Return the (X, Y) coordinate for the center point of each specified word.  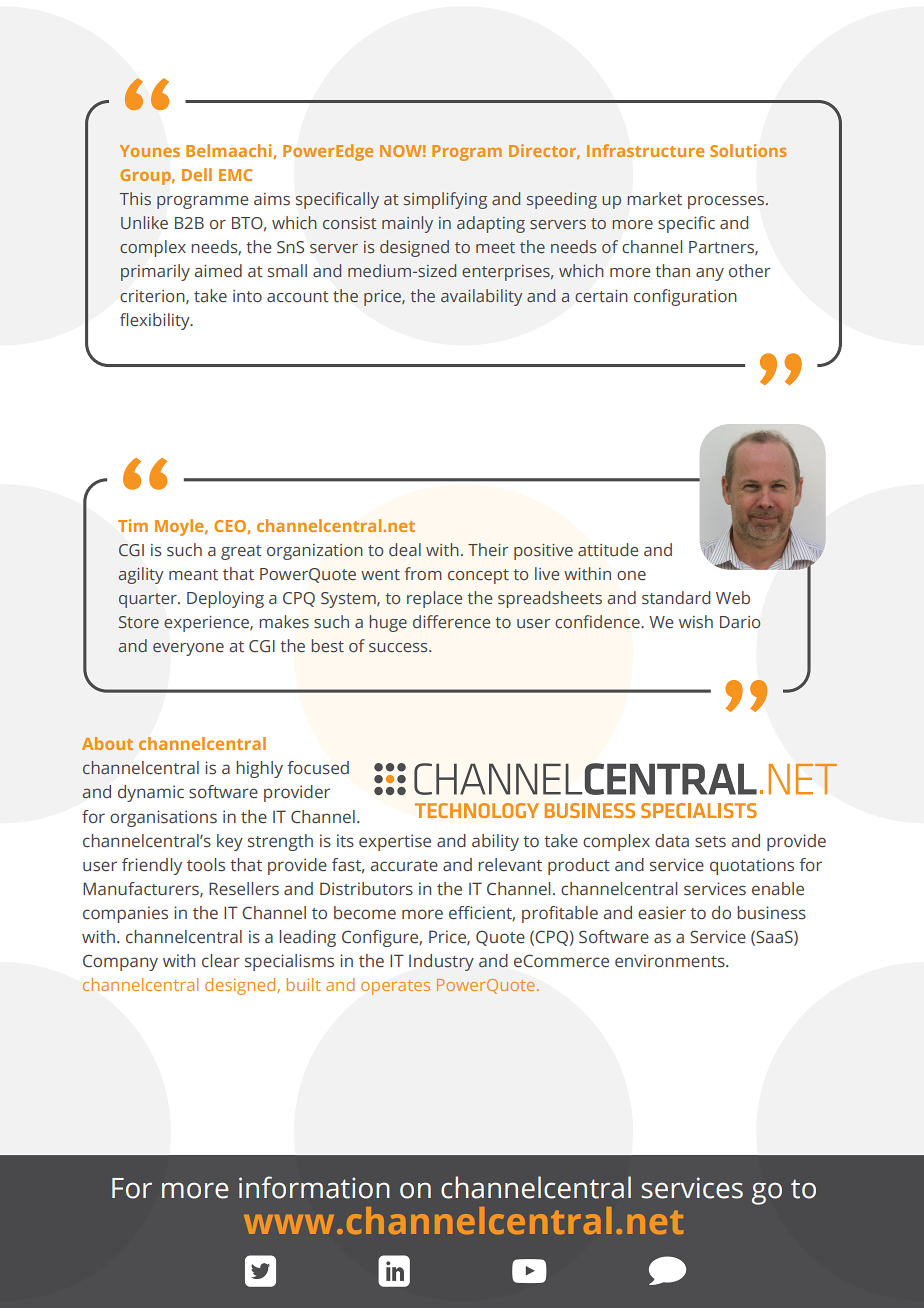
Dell (197, 174)
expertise (395, 842)
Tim (133, 525)
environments (671, 961)
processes (726, 202)
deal (405, 549)
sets (710, 842)
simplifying (445, 200)
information (314, 1187)
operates (395, 987)
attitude (608, 550)
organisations (163, 818)
